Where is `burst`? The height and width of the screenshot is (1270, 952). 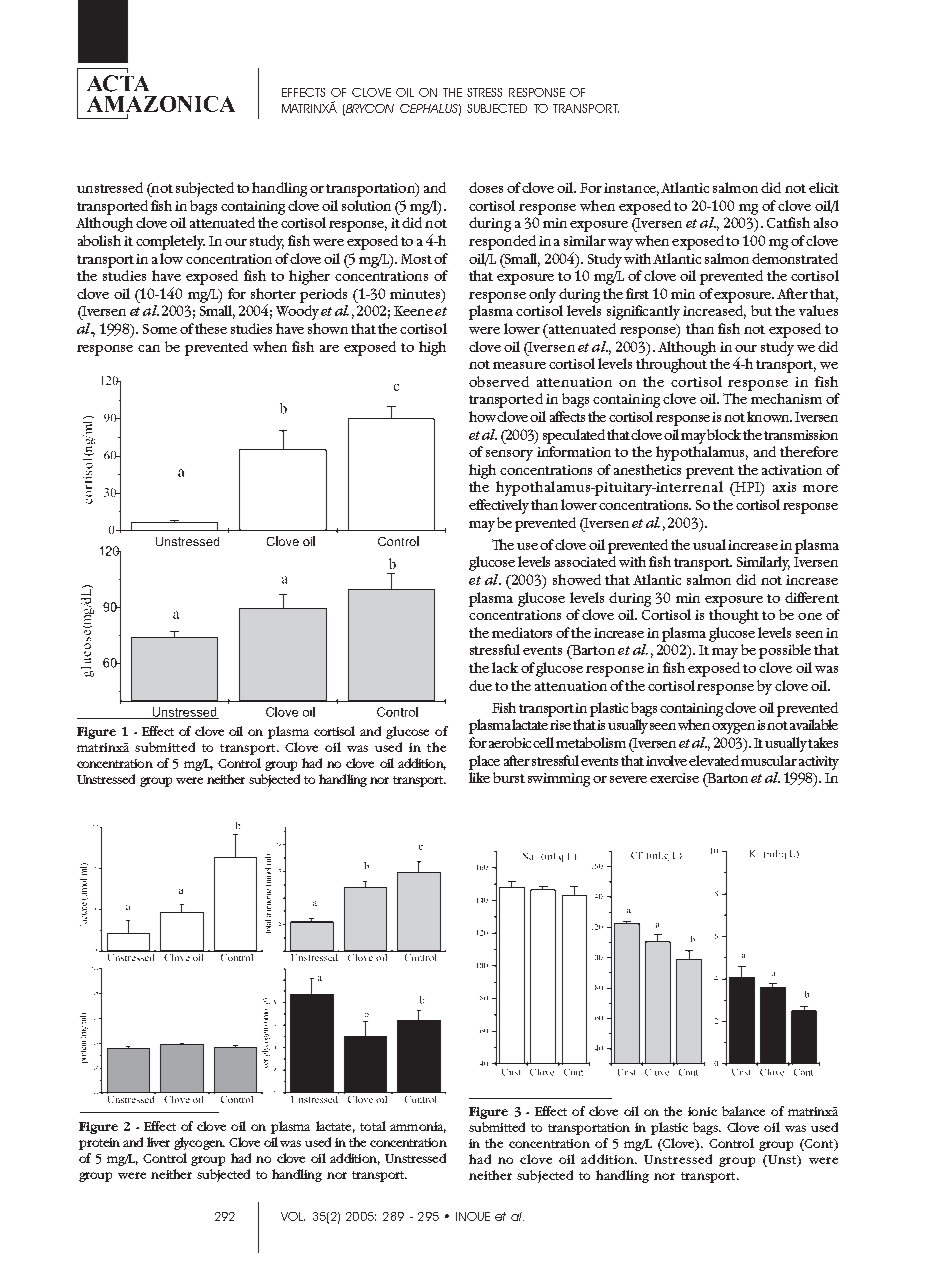 burst is located at coordinates (509, 777).
